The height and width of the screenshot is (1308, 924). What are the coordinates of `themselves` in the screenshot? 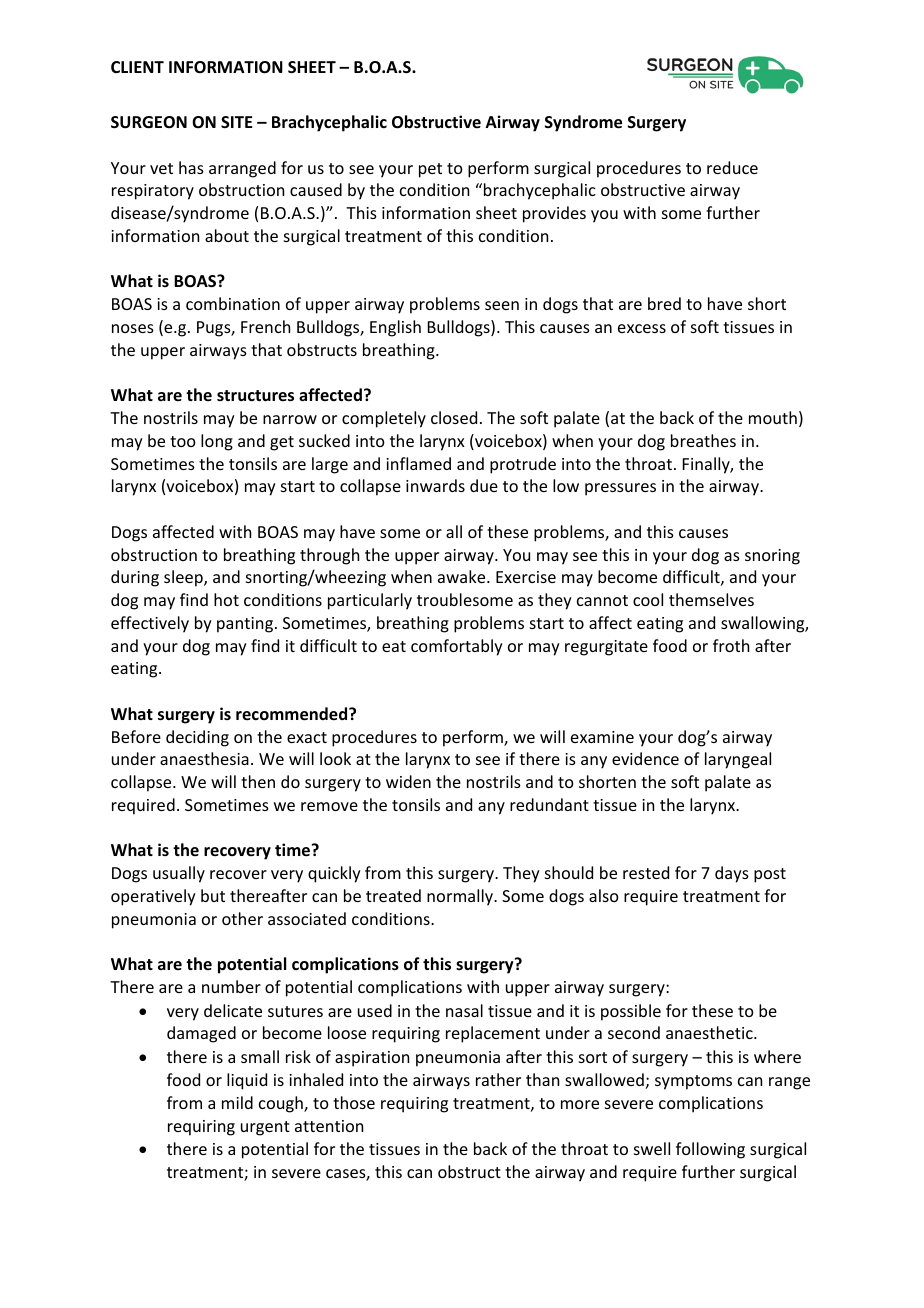 It's located at (711, 599).
